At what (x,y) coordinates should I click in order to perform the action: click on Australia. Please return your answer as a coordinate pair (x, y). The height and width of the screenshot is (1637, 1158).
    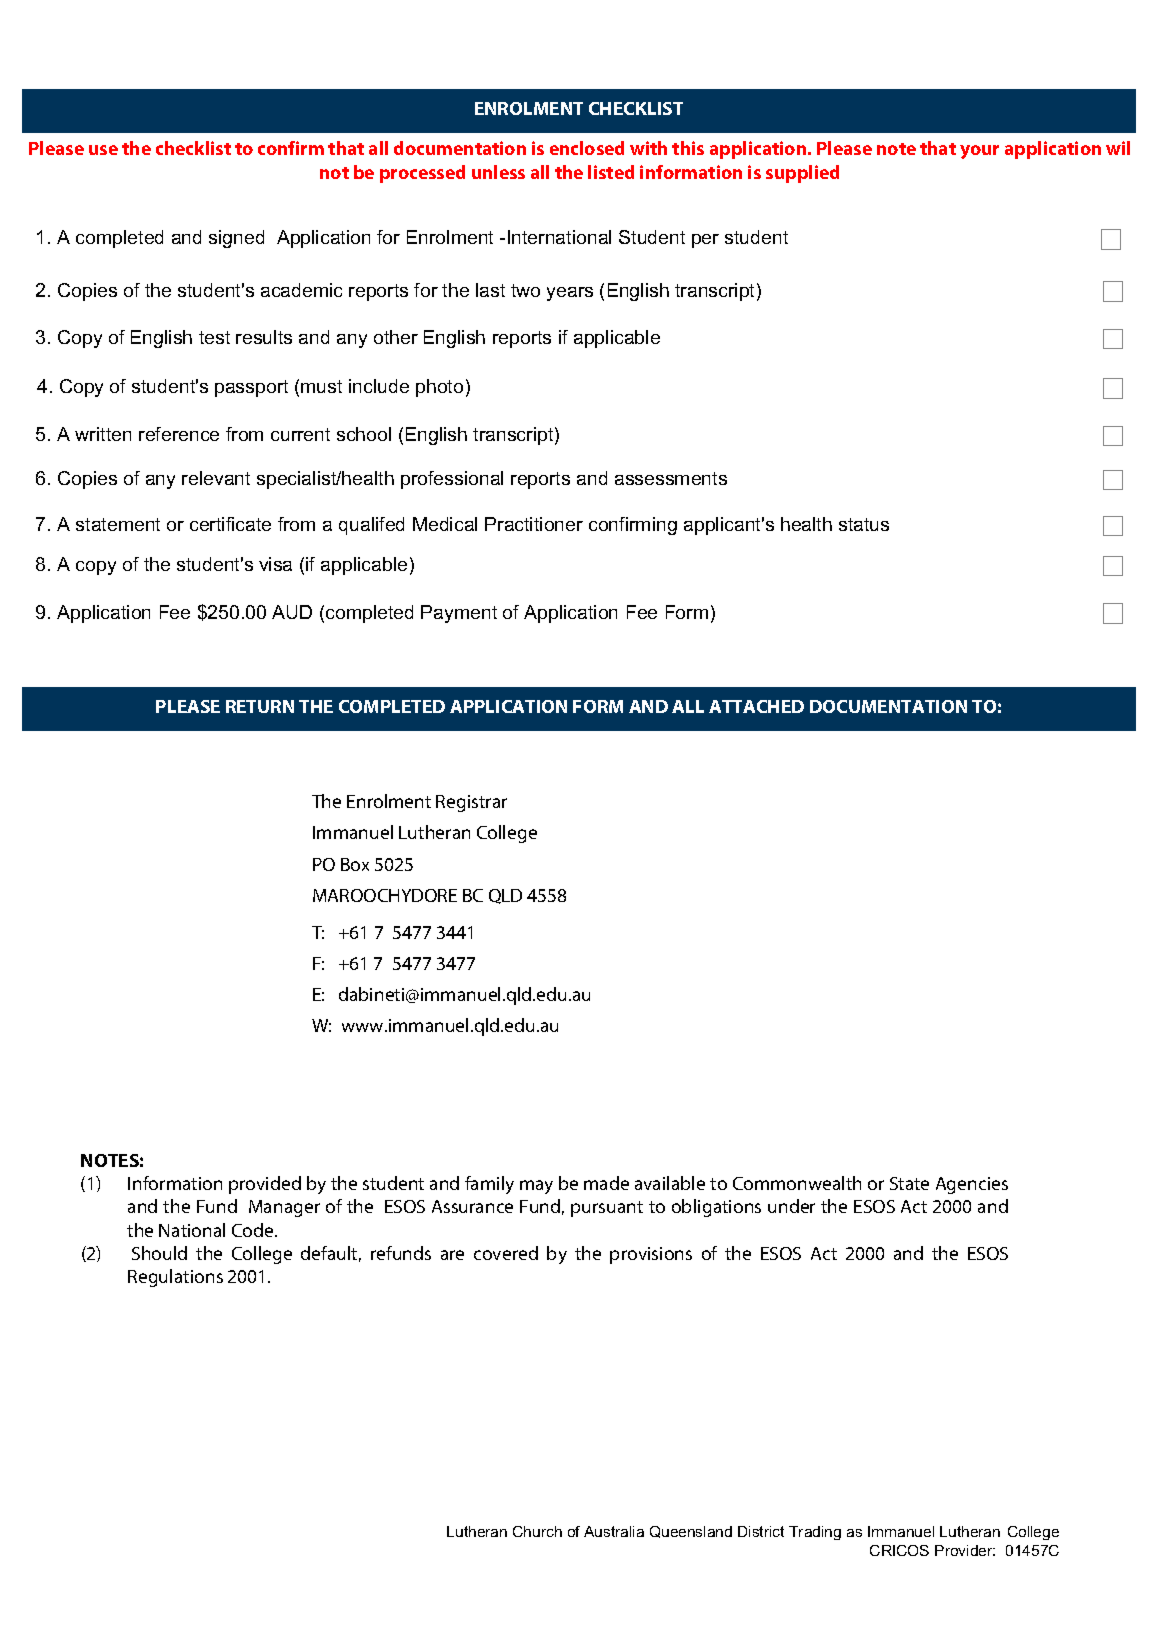
    Looking at the image, I should click on (614, 1531).
